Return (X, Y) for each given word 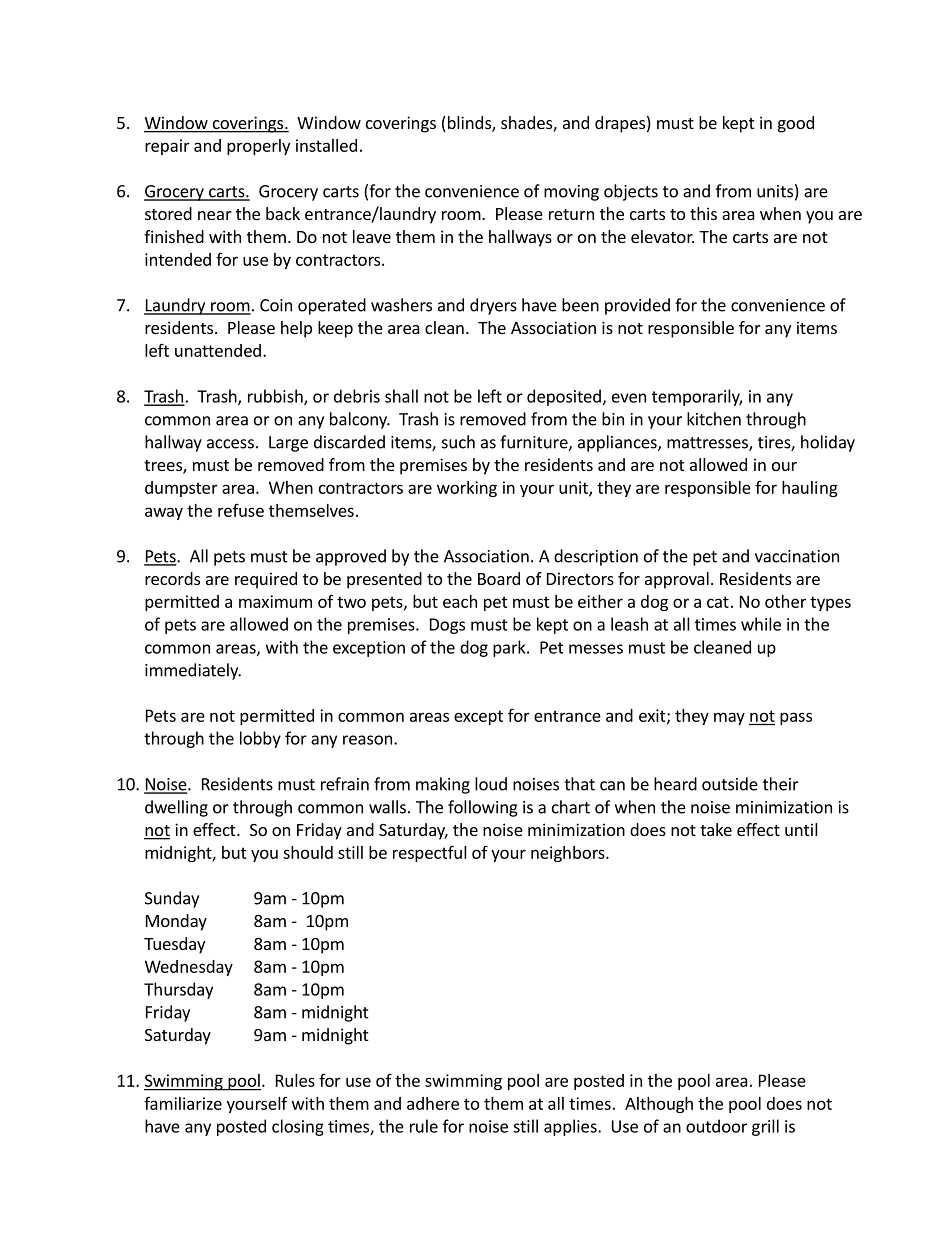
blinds (469, 124)
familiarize (183, 1103)
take (716, 829)
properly (258, 147)
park (510, 648)
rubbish (276, 397)
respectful (430, 853)
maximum (275, 601)
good (796, 124)
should (308, 852)
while (761, 624)
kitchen (714, 419)
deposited (564, 397)
